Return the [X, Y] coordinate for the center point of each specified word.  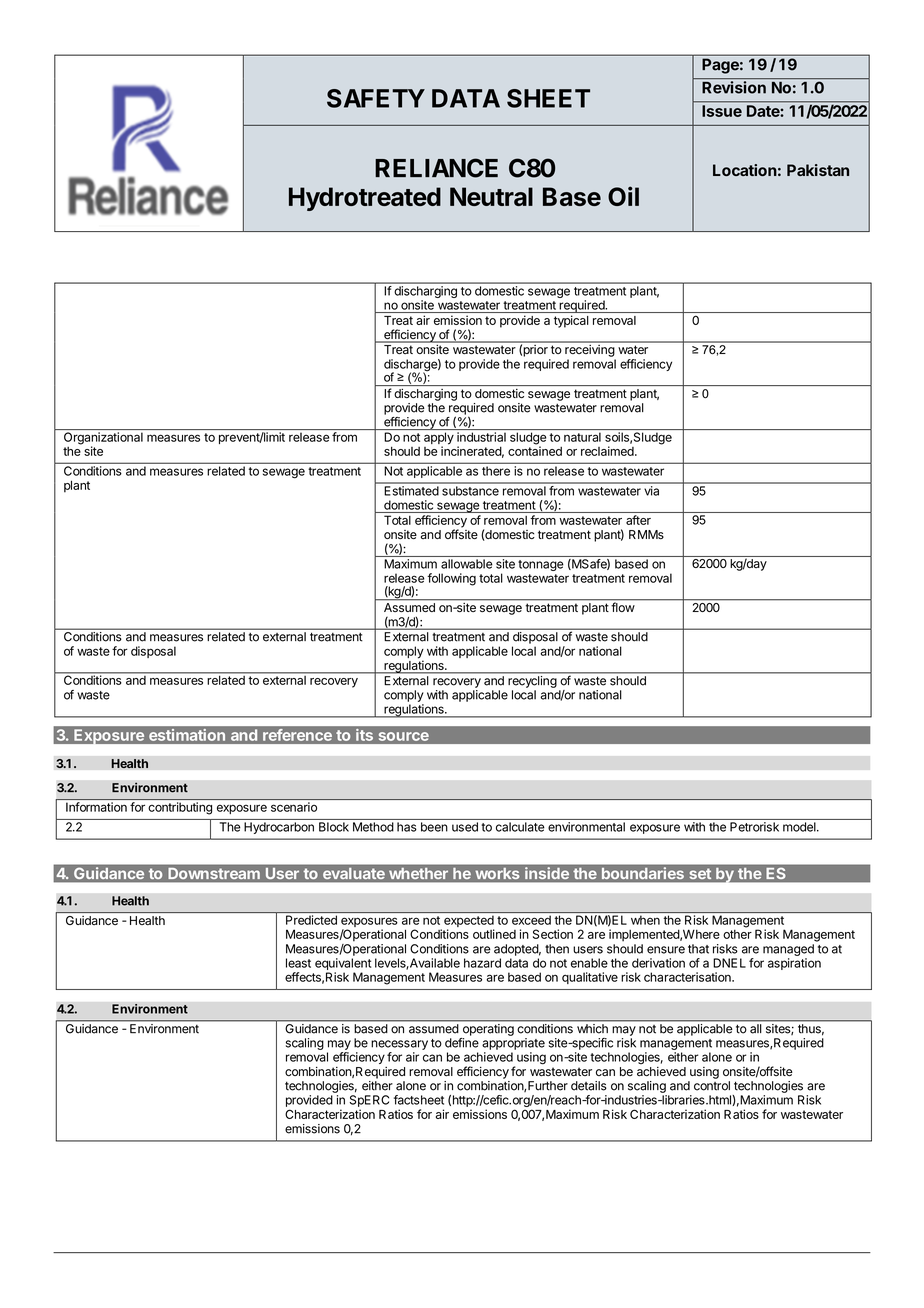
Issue [722, 111]
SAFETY [376, 98]
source [404, 736]
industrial [481, 437]
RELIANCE [436, 168]
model [800, 827]
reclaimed [608, 451]
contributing [180, 808]
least [298, 963]
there [496, 471]
